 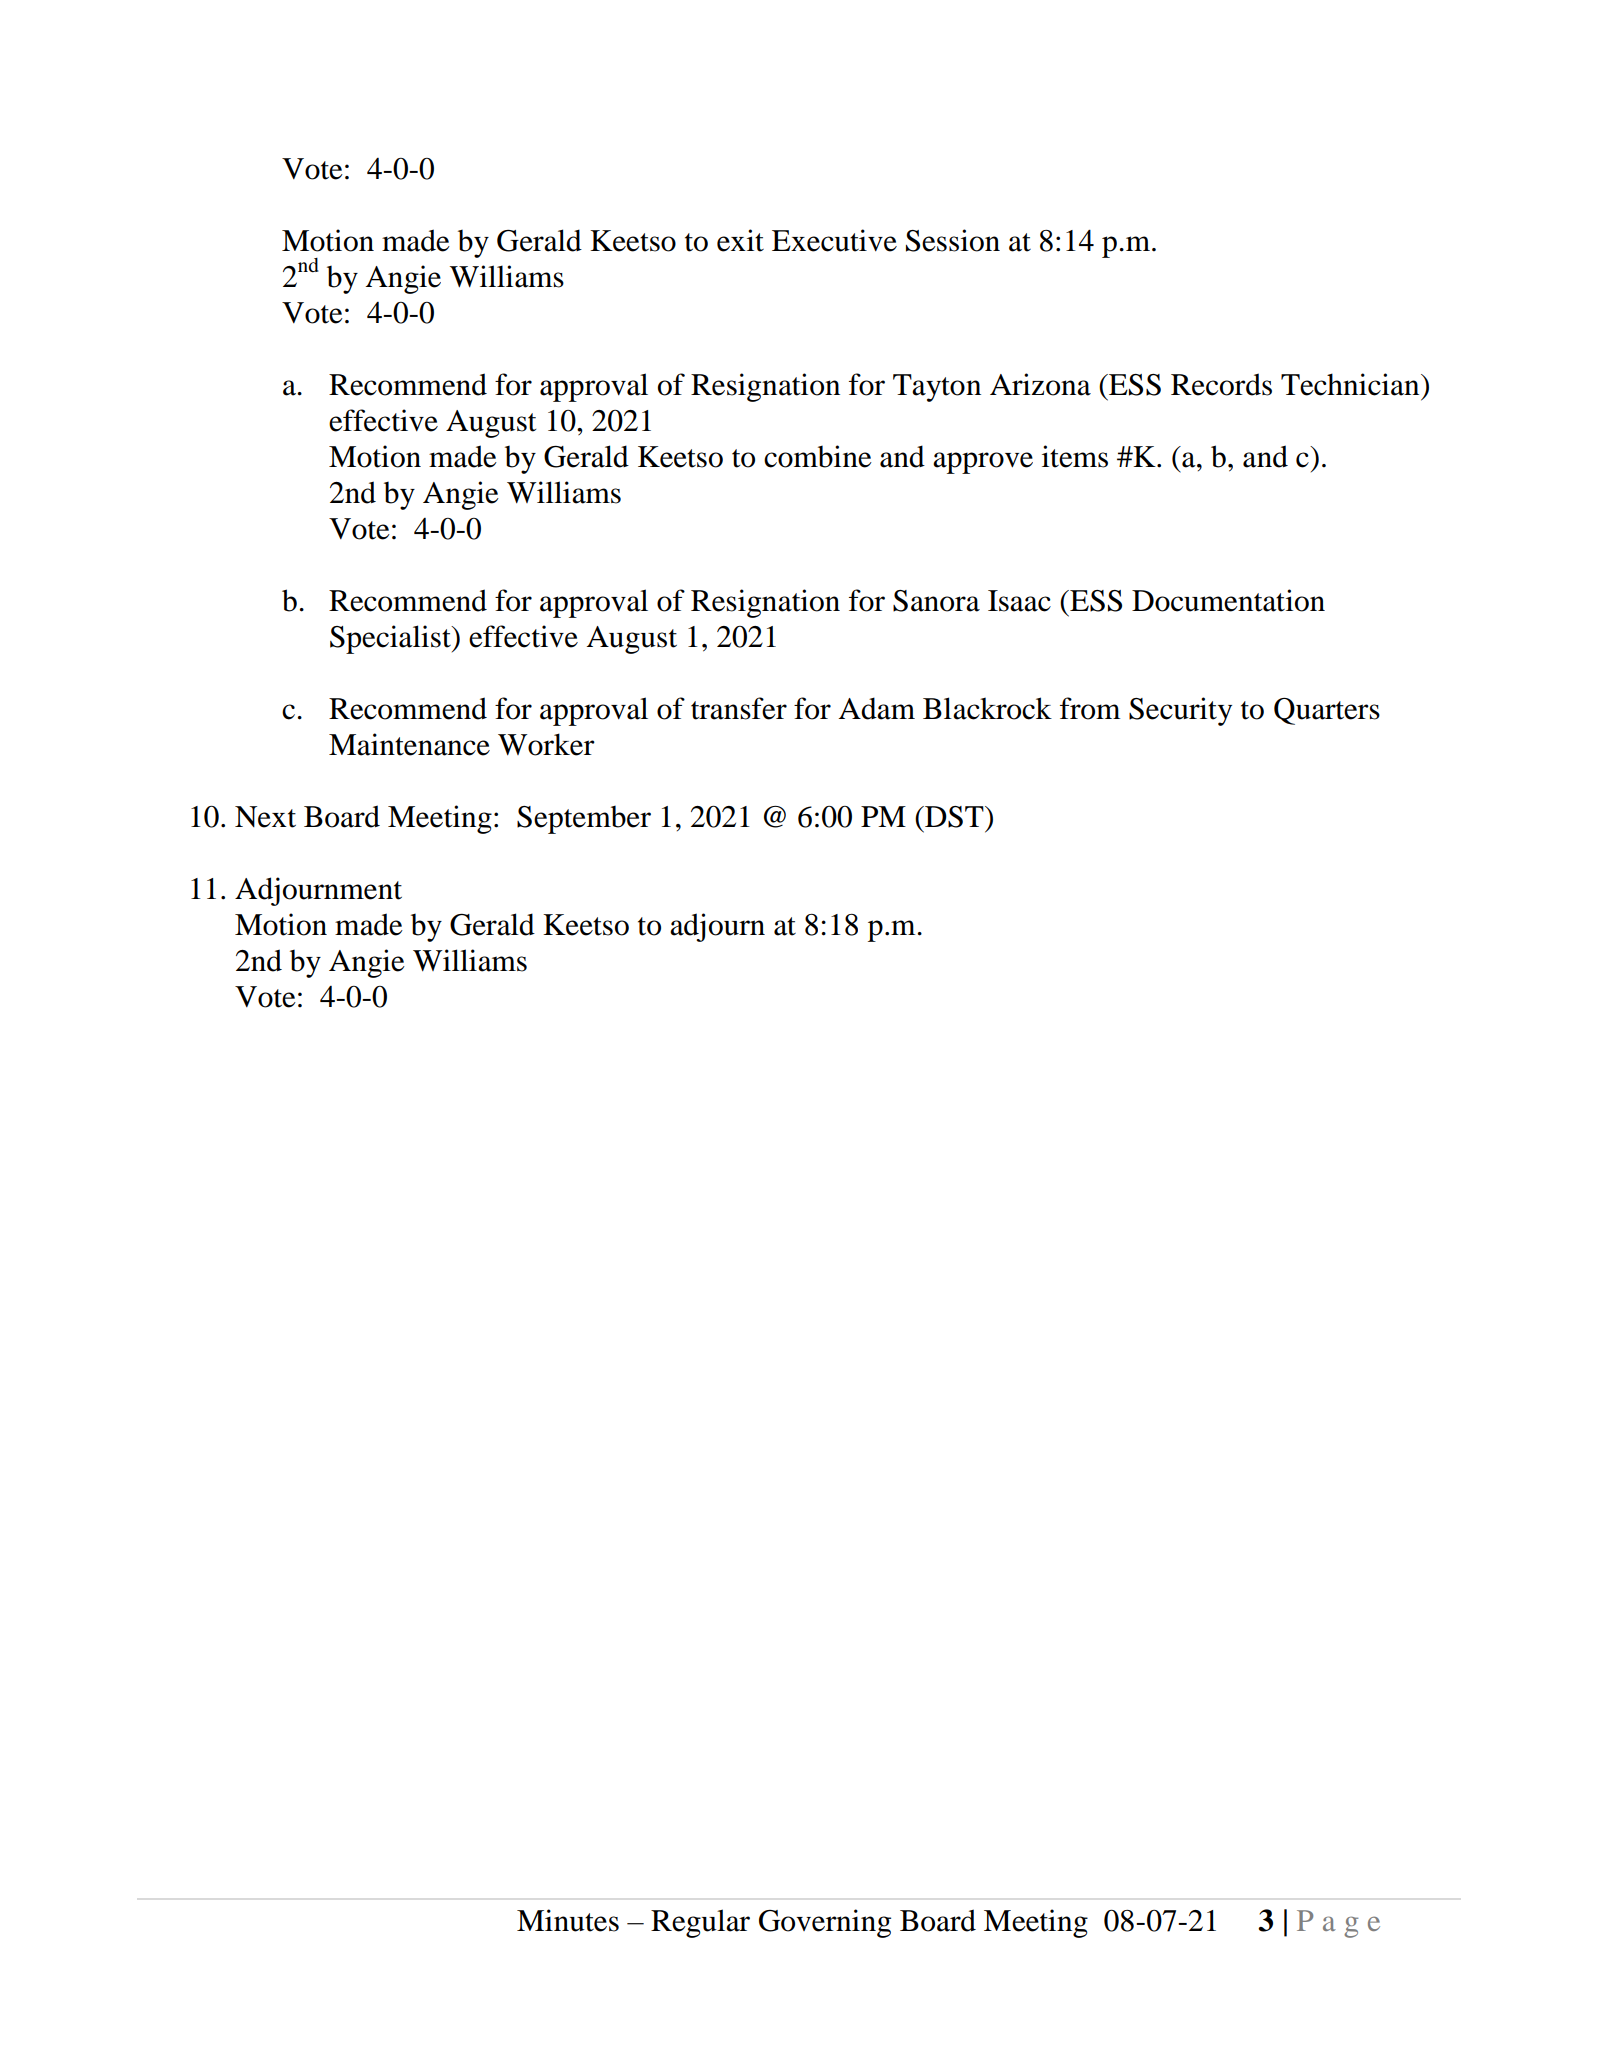 What do you see at coordinates (1327, 711) in the image?
I see `Quarters` at bounding box center [1327, 711].
